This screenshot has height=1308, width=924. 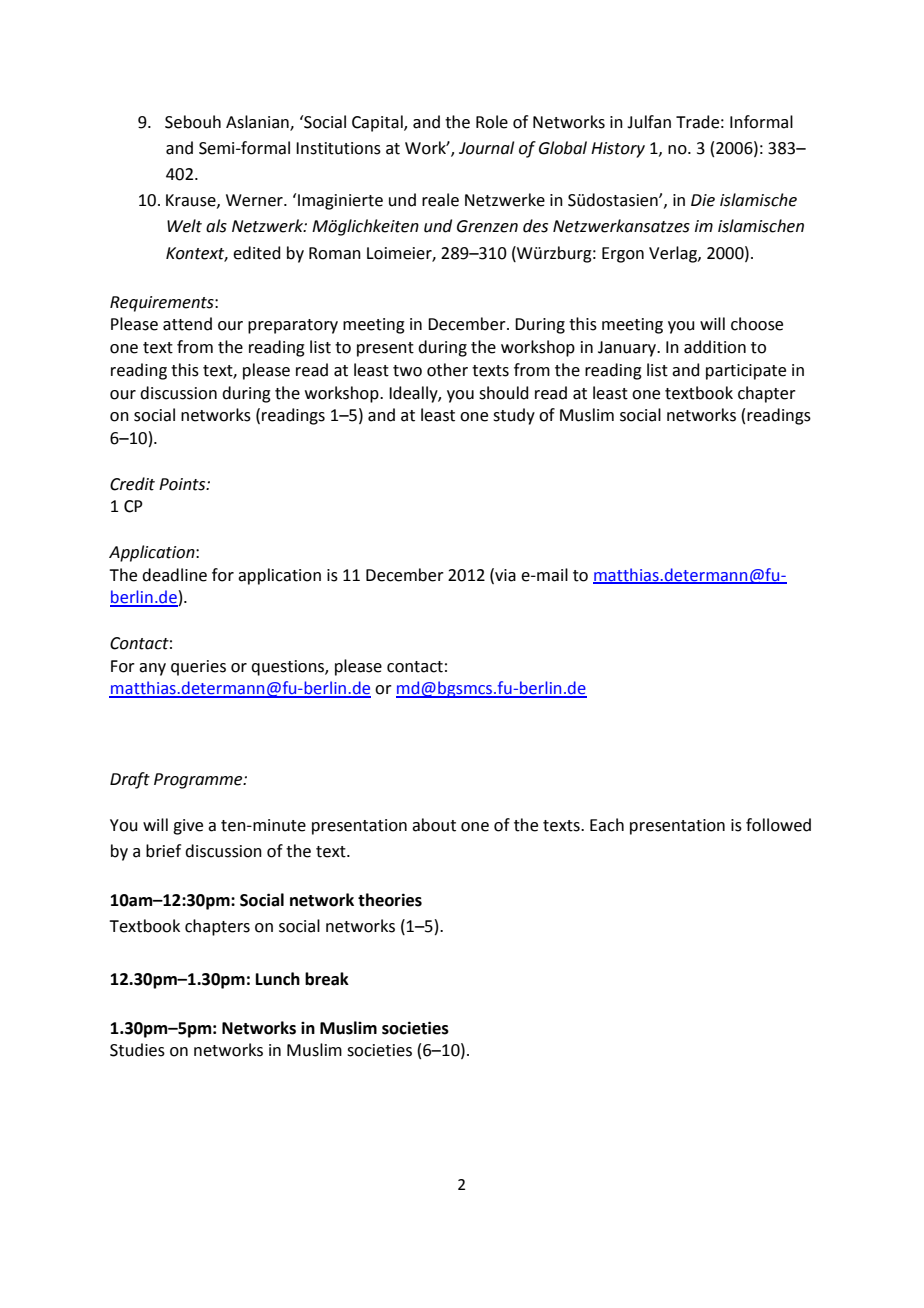 What do you see at coordinates (618, 150) in the screenshot?
I see `History` at bounding box center [618, 150].
